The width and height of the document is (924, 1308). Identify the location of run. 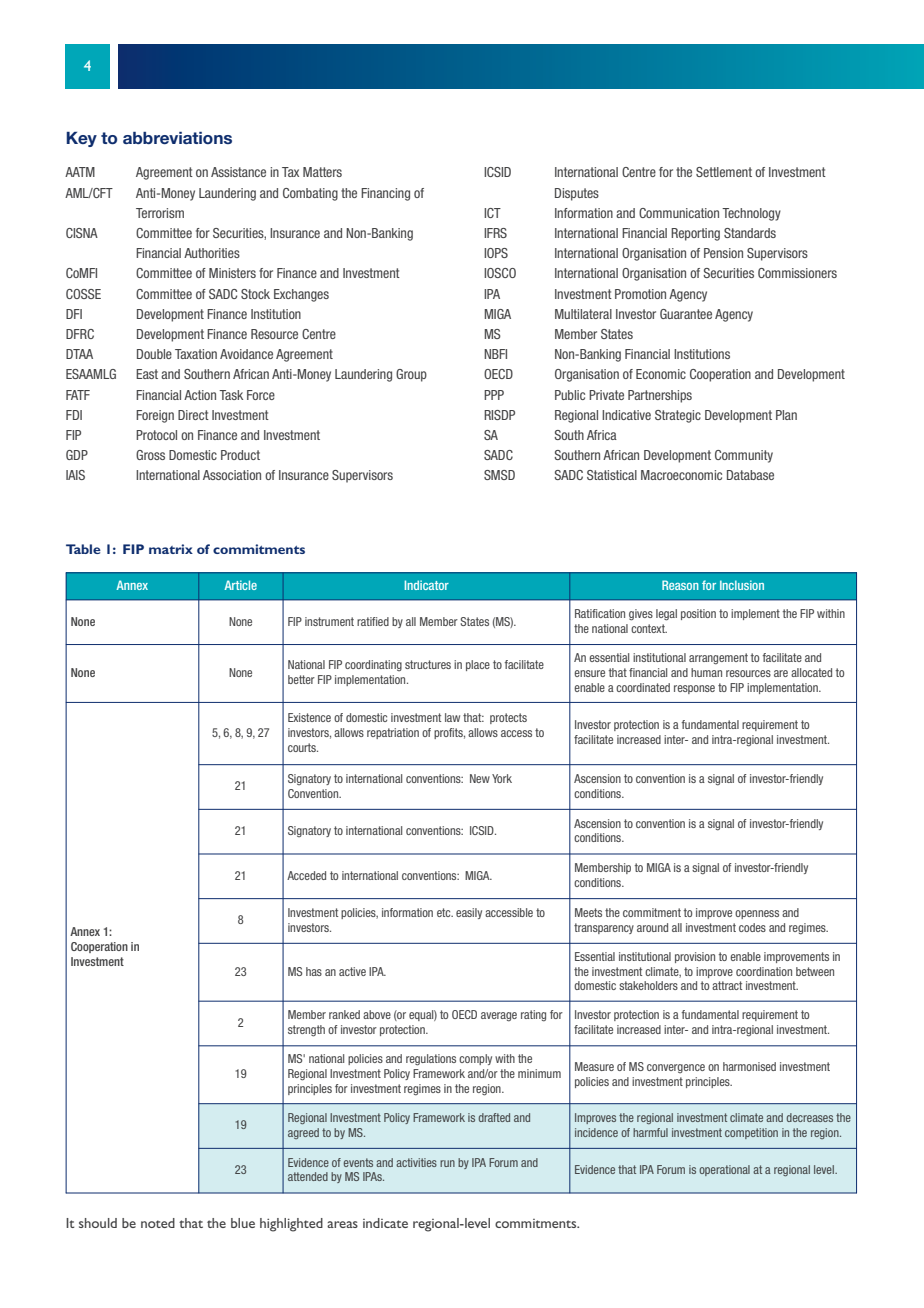
(447, 1163).
